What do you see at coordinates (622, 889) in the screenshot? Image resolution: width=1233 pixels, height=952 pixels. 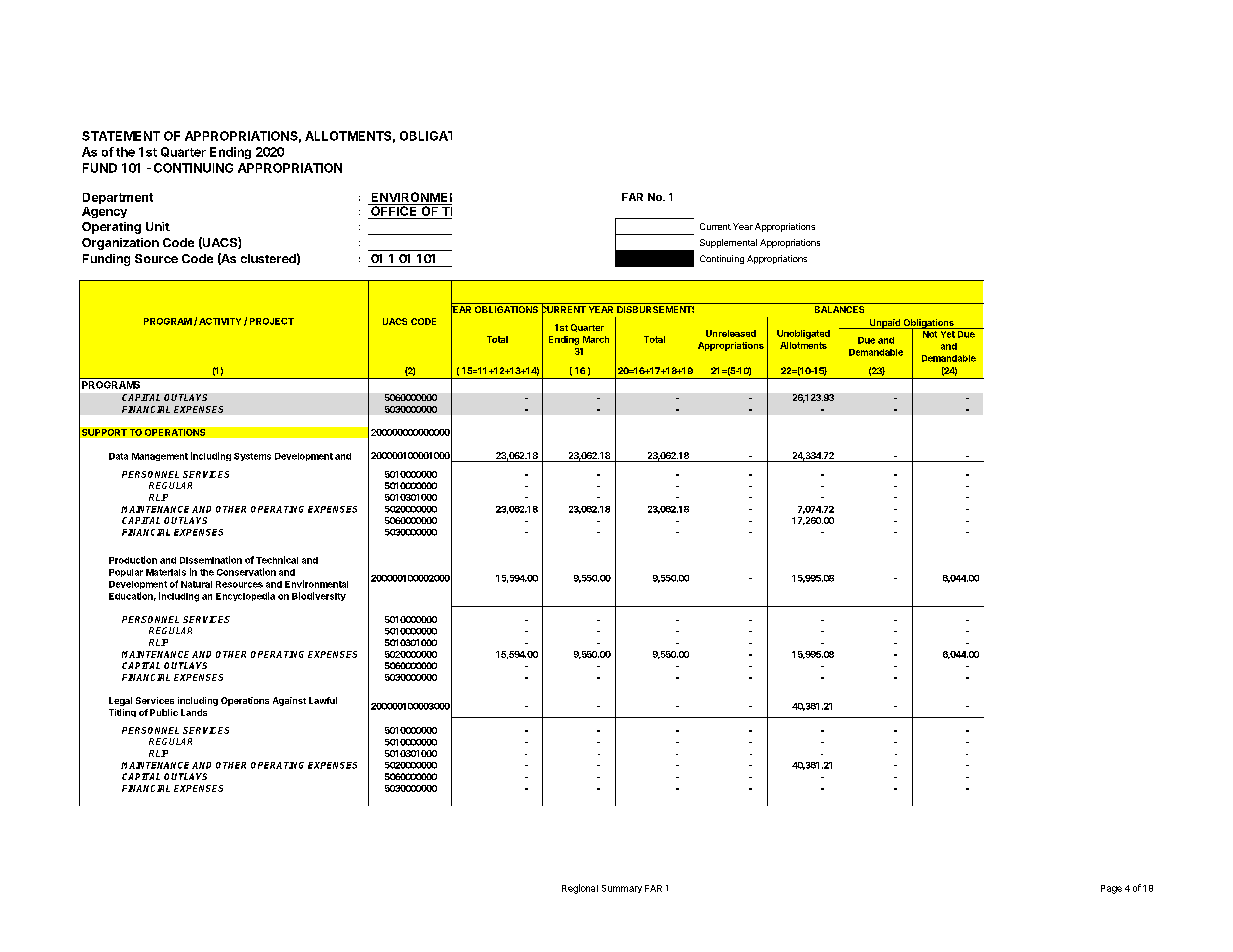 I see `Summary` at bounding box center [622, 889].
